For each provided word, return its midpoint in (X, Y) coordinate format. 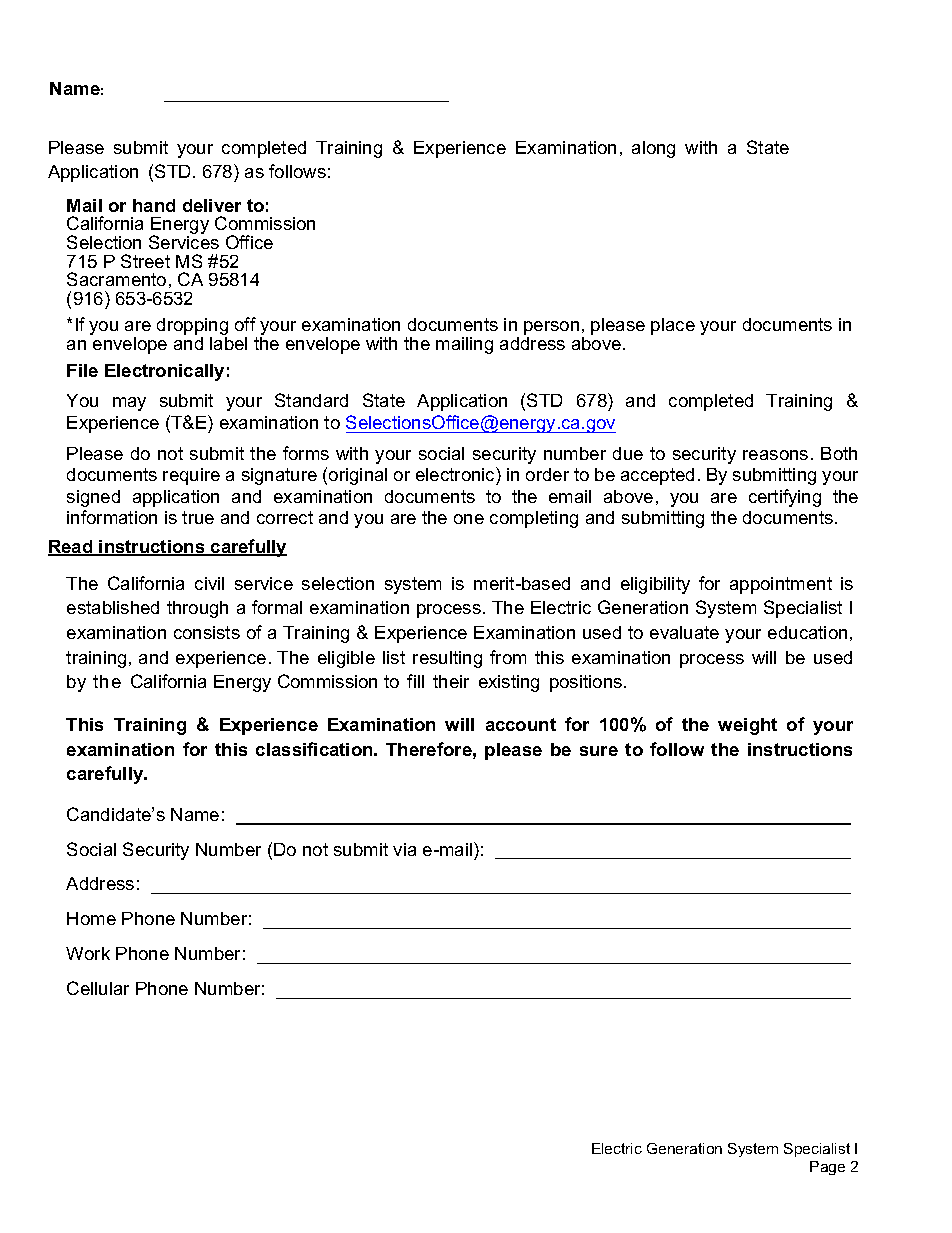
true (198, 517)
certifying (785, 498)
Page (827, 1168)
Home (91, 918)
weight (747, 726)
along (653, 149)
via (404, 849)
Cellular (98, 988)
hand (154, 205)
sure (599, 751)
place (673, 326)
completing (534, 519)
